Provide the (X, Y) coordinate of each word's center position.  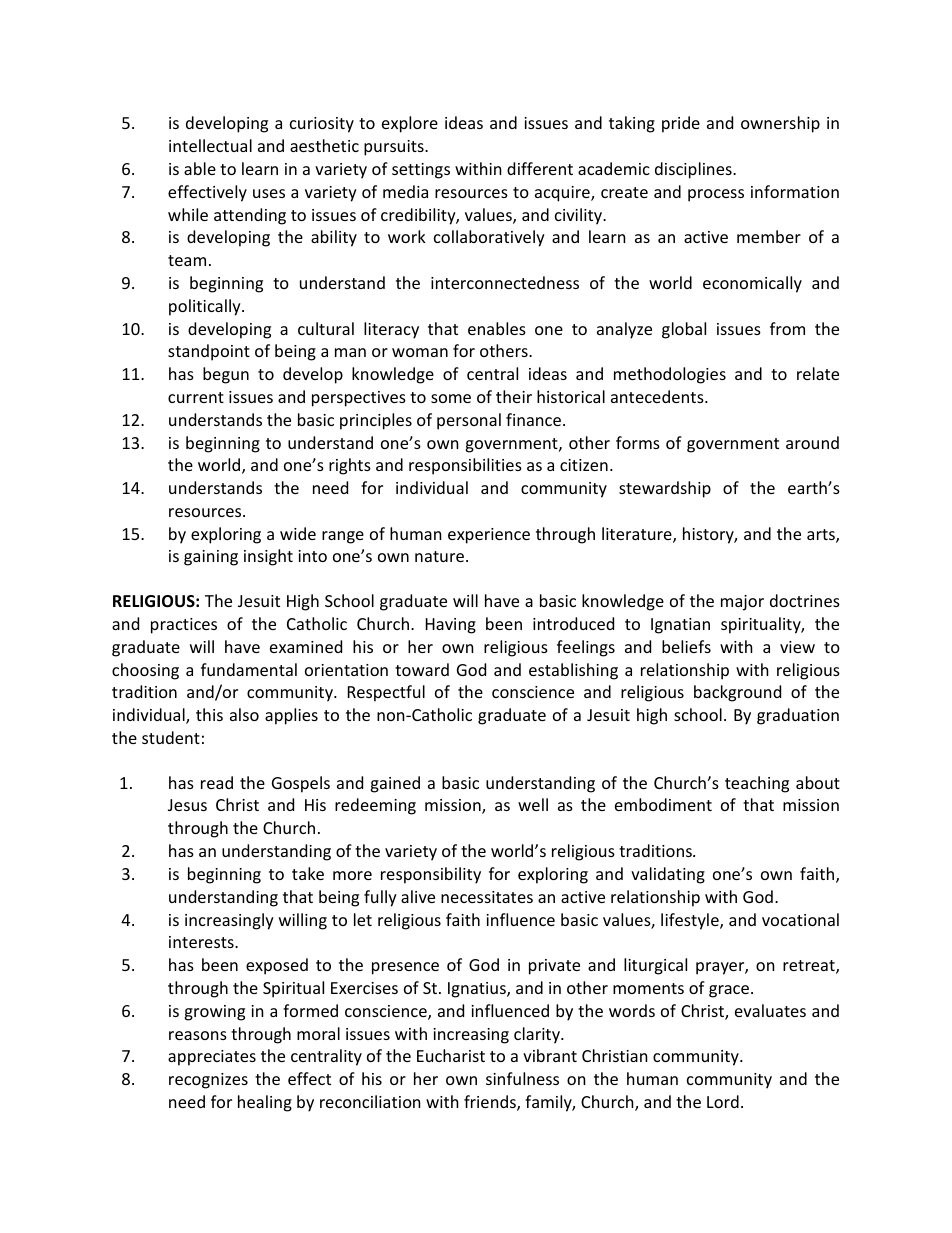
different (540, 168)
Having (451, 626)
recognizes (208, 1081)
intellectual (210, 145)
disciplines (694, 170)
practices (184, 626)
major (742, 603)
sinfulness (522, 1078)
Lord (723, 1101)
